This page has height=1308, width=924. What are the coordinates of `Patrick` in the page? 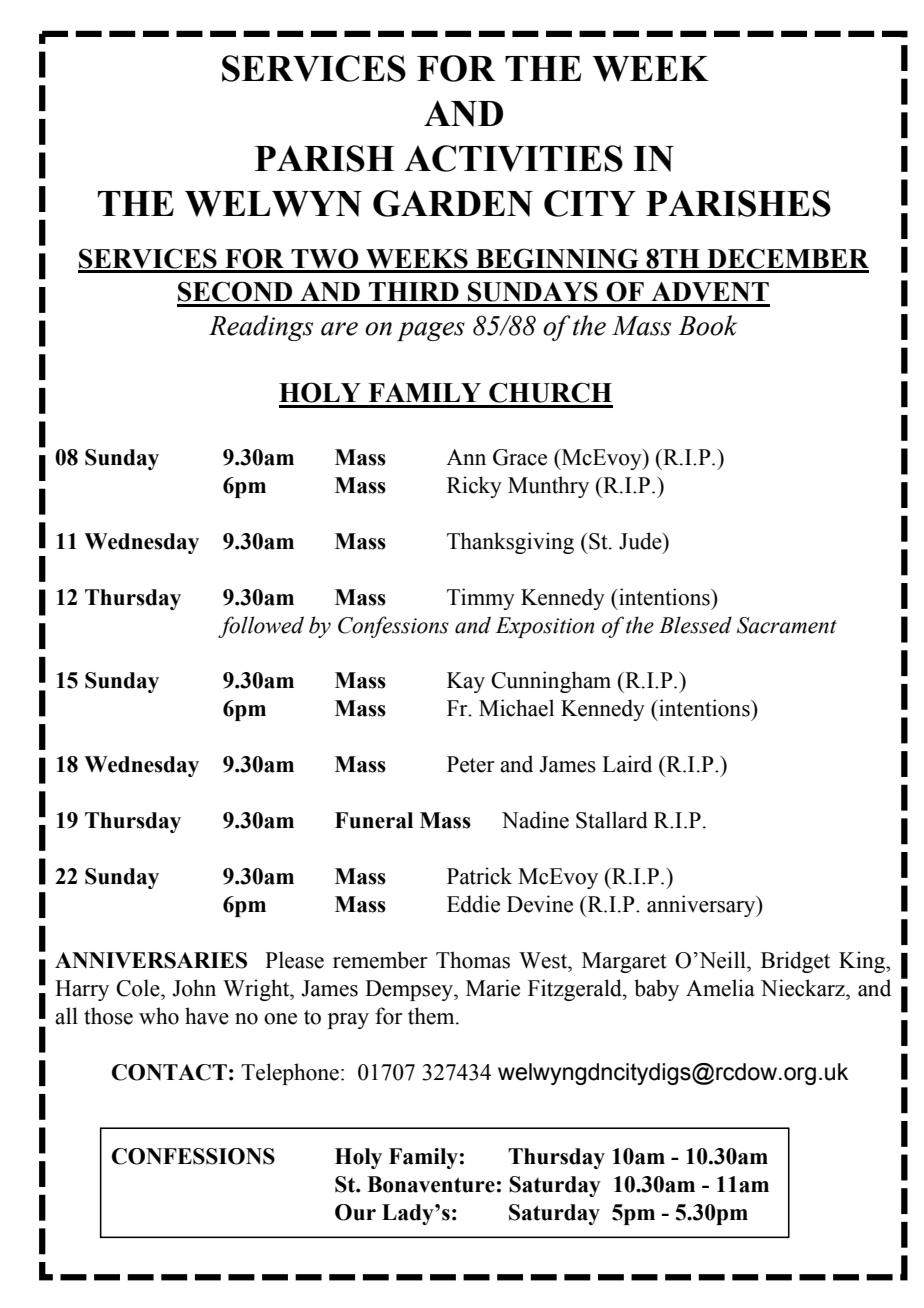 It's located at (479, 876).
